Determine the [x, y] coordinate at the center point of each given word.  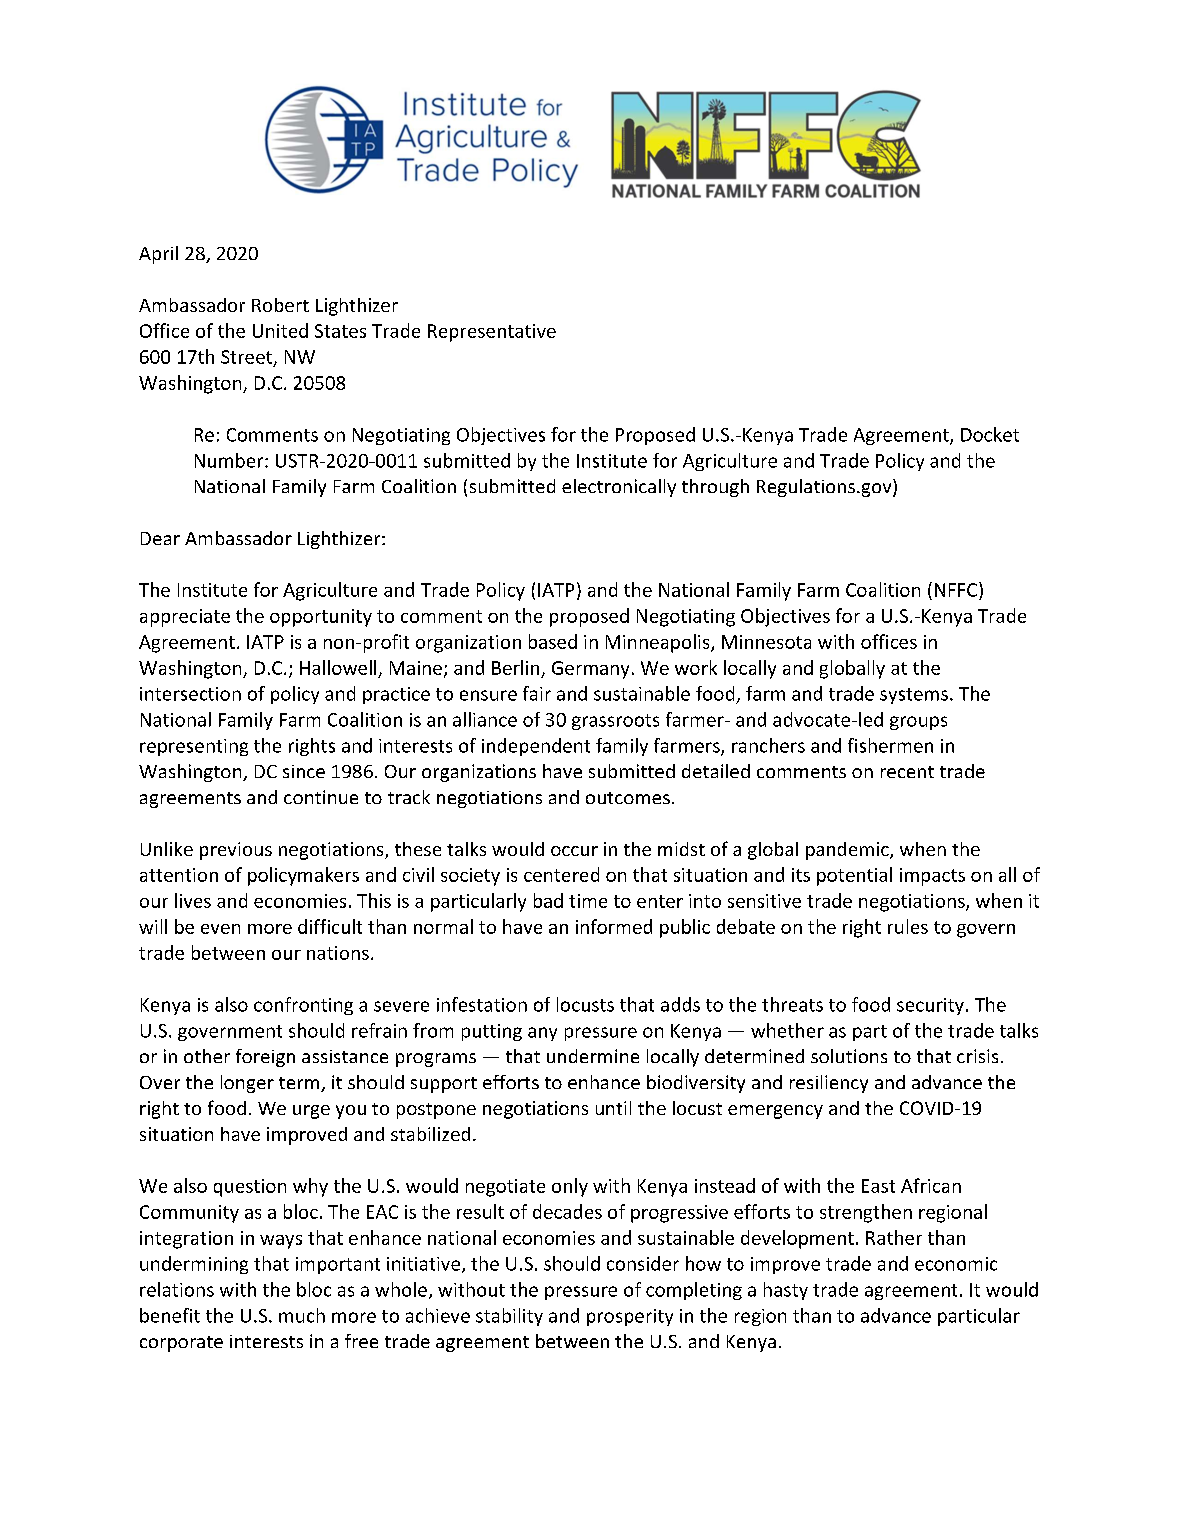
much [302, 1315]
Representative [492, 333]
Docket [990, 434]
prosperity [630, 1317]
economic [956, 1264]
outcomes [628, 798]
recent [907, 772]
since [304, 771]
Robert [280, 305]
